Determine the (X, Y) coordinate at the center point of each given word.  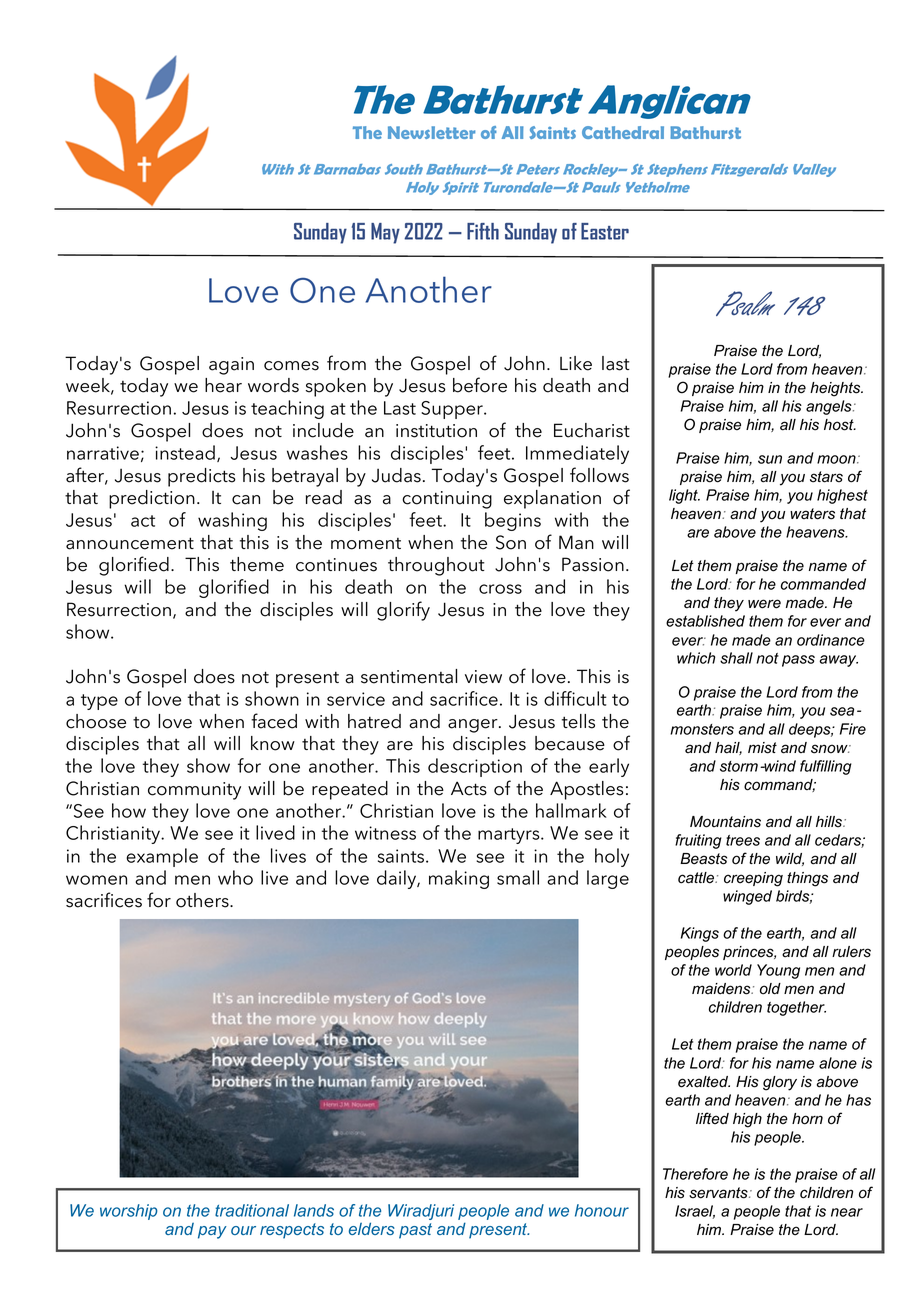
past (415, 1231)
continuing (447, 500)
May (385, 233)
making (459, 879)
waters (812, 514)
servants (719, 1193)
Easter (605, 231)
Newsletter (431, 132)
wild (790, 859)
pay (212, 1232)
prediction (152, 499)
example (162, 857)
